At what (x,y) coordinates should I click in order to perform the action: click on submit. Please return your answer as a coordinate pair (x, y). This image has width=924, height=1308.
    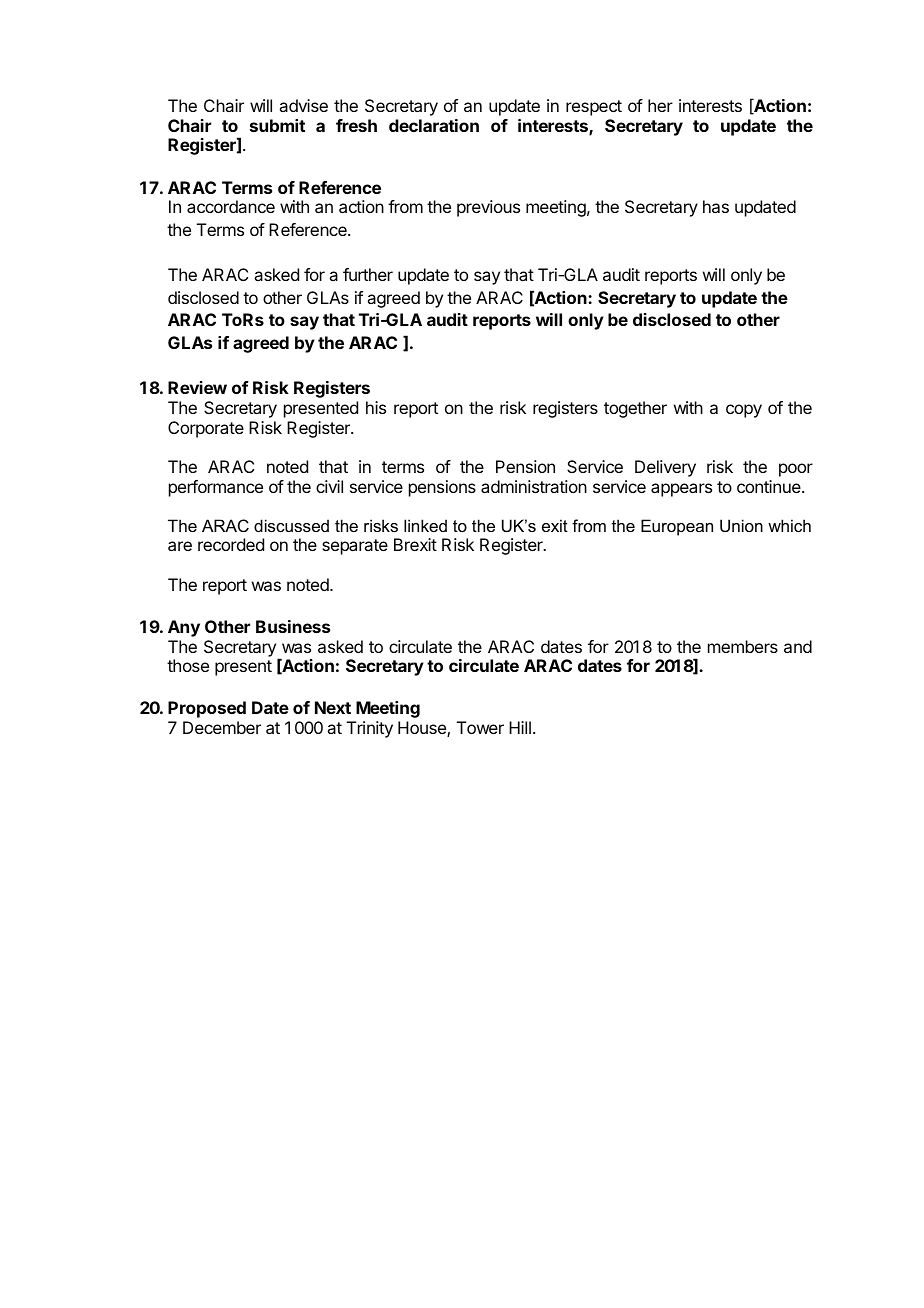
    Looking at the image, I should click on (277, 125).
